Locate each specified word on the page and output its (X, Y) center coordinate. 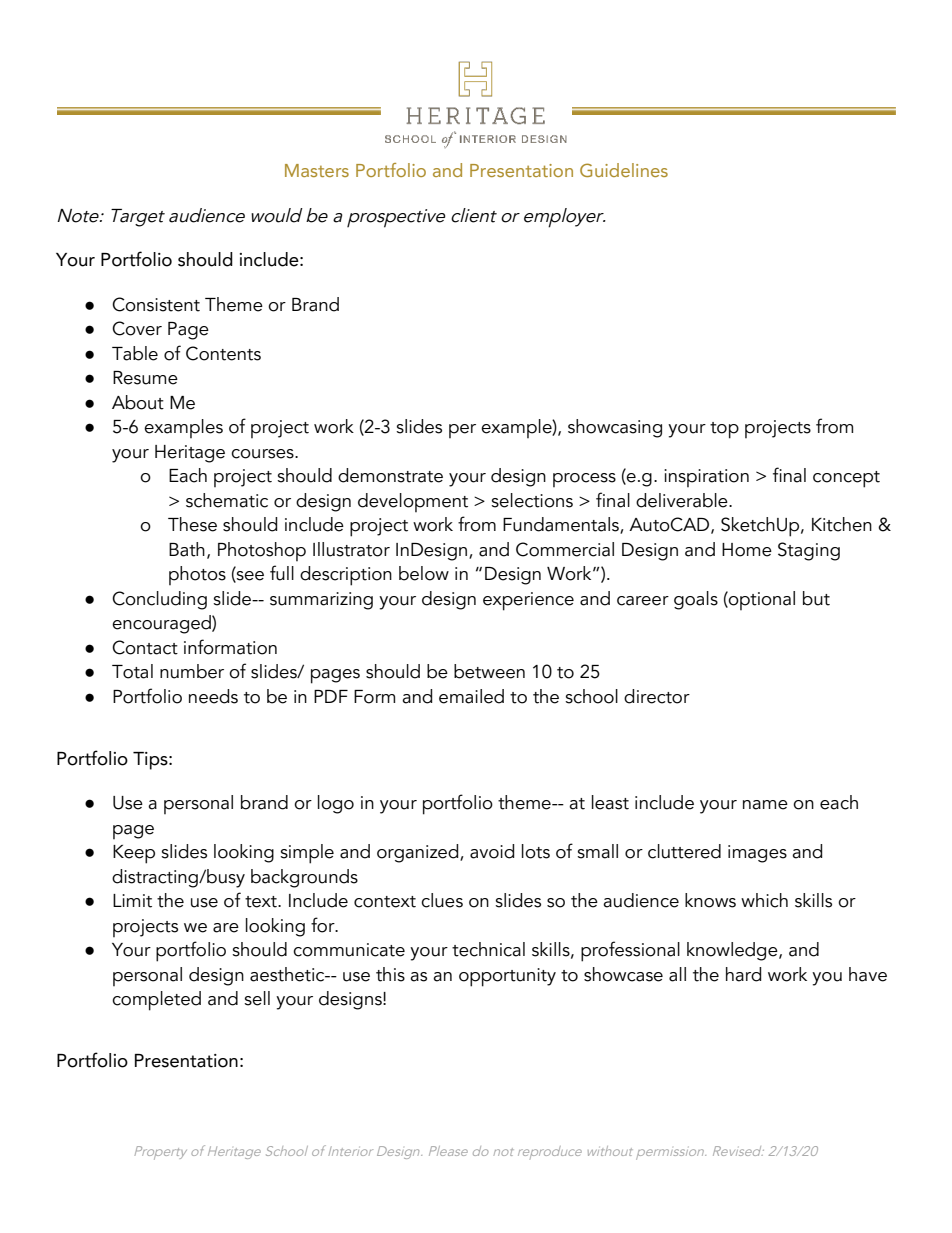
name (765, 805)
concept (846, 479)
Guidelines (624, 170)
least (610, 802)
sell (257, 998)
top (724, 430)
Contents (223, 353)
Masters (317, 170)
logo (336, 804)
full (282, 573)
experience (528, 601)
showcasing (615, 428)
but (816, 598)
